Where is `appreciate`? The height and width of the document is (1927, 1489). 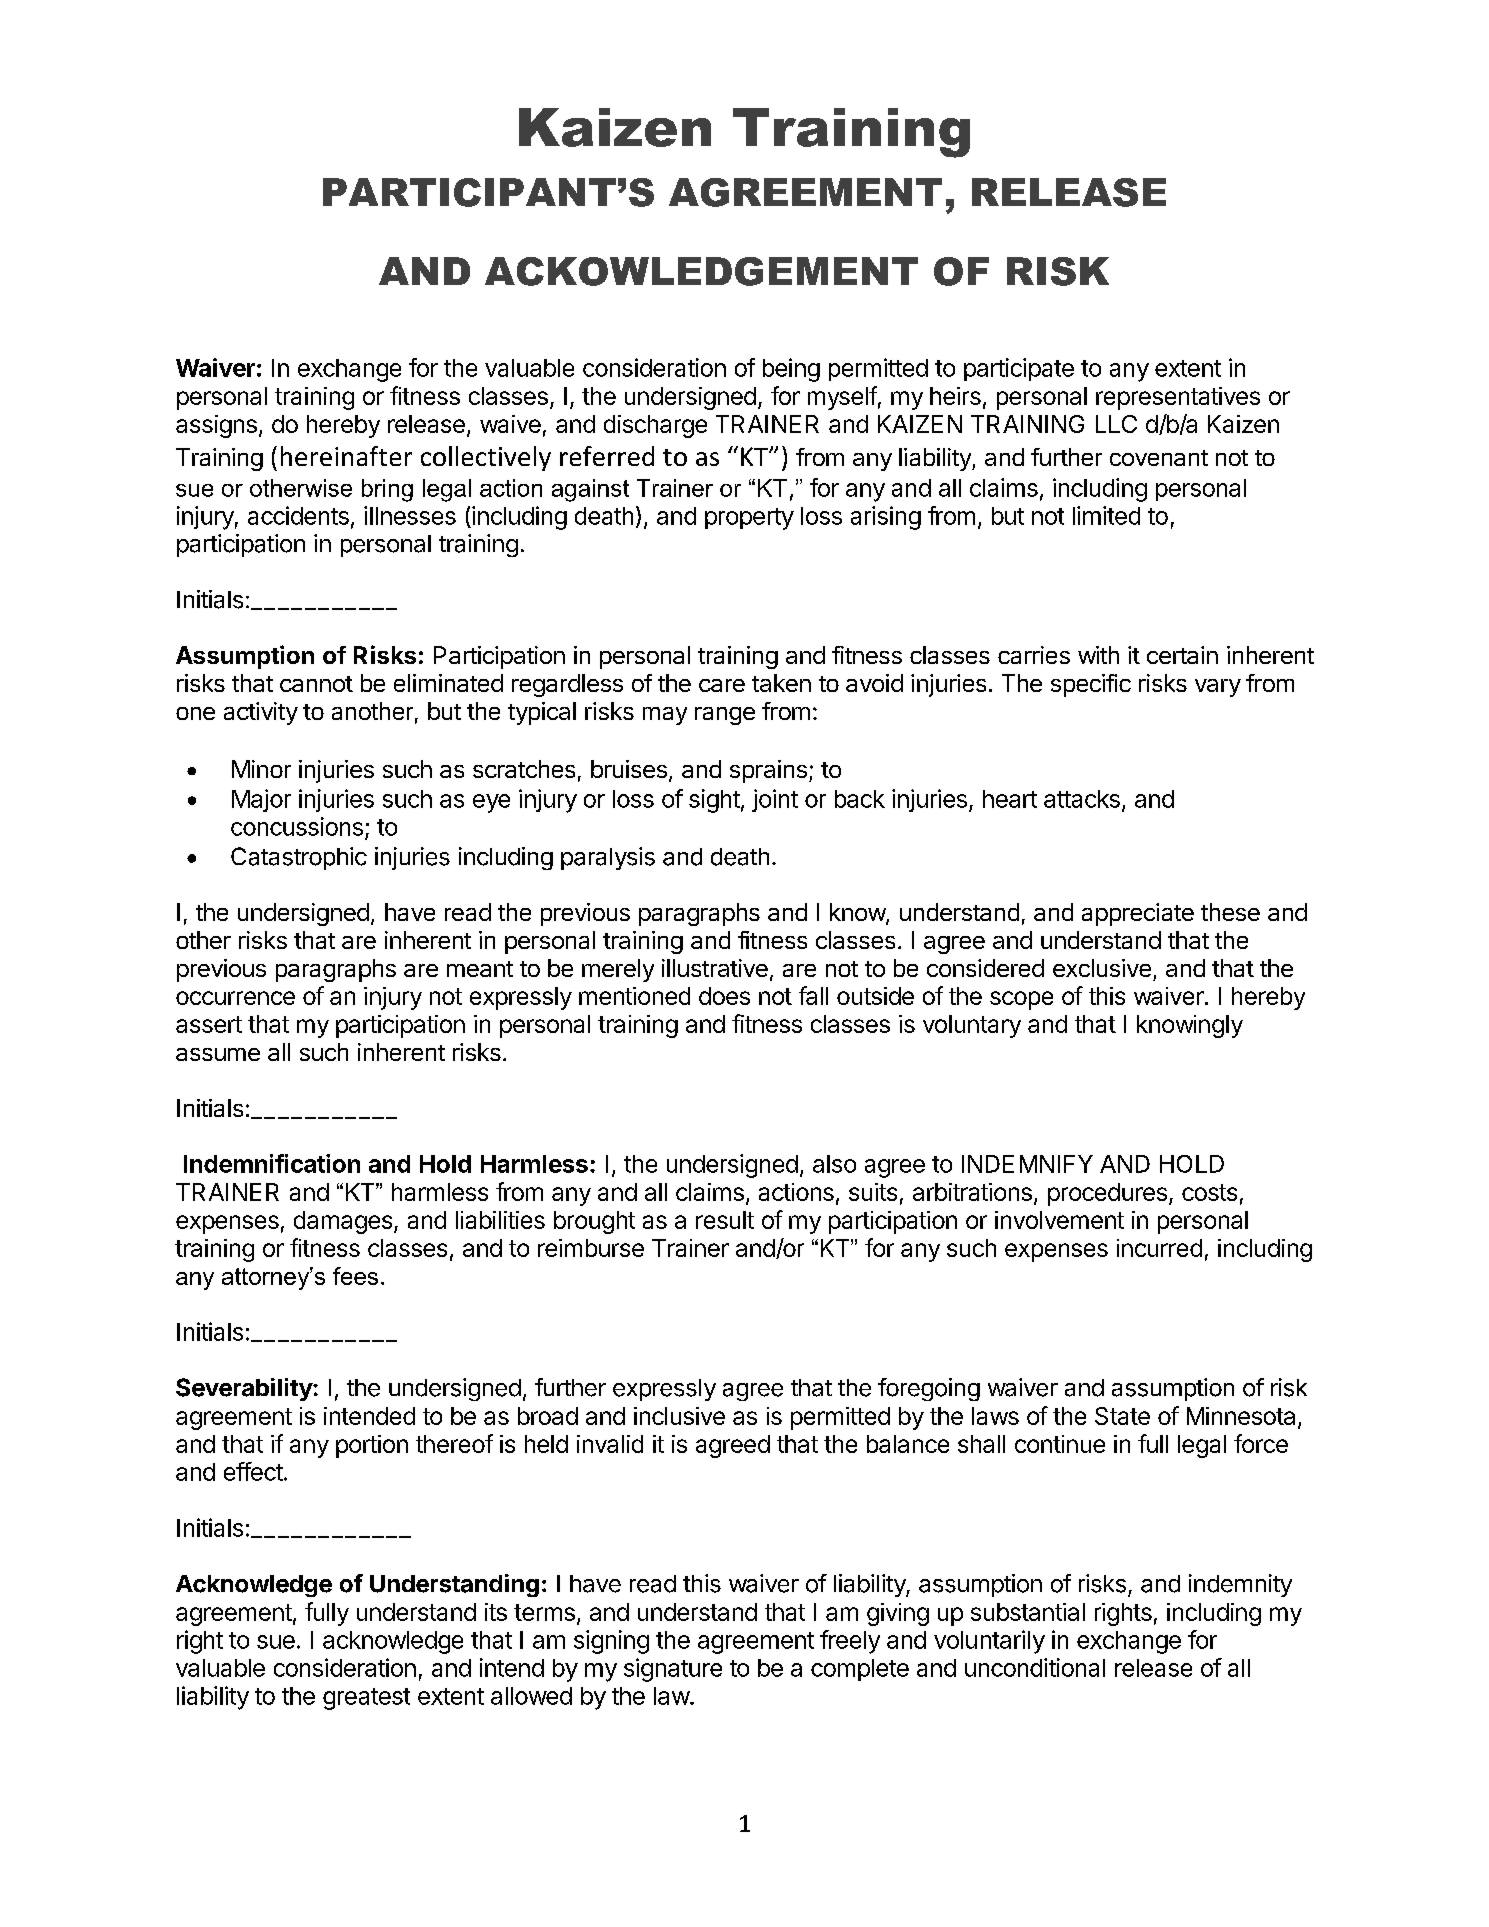
appreciate is located at coordinates (1138, 914).
